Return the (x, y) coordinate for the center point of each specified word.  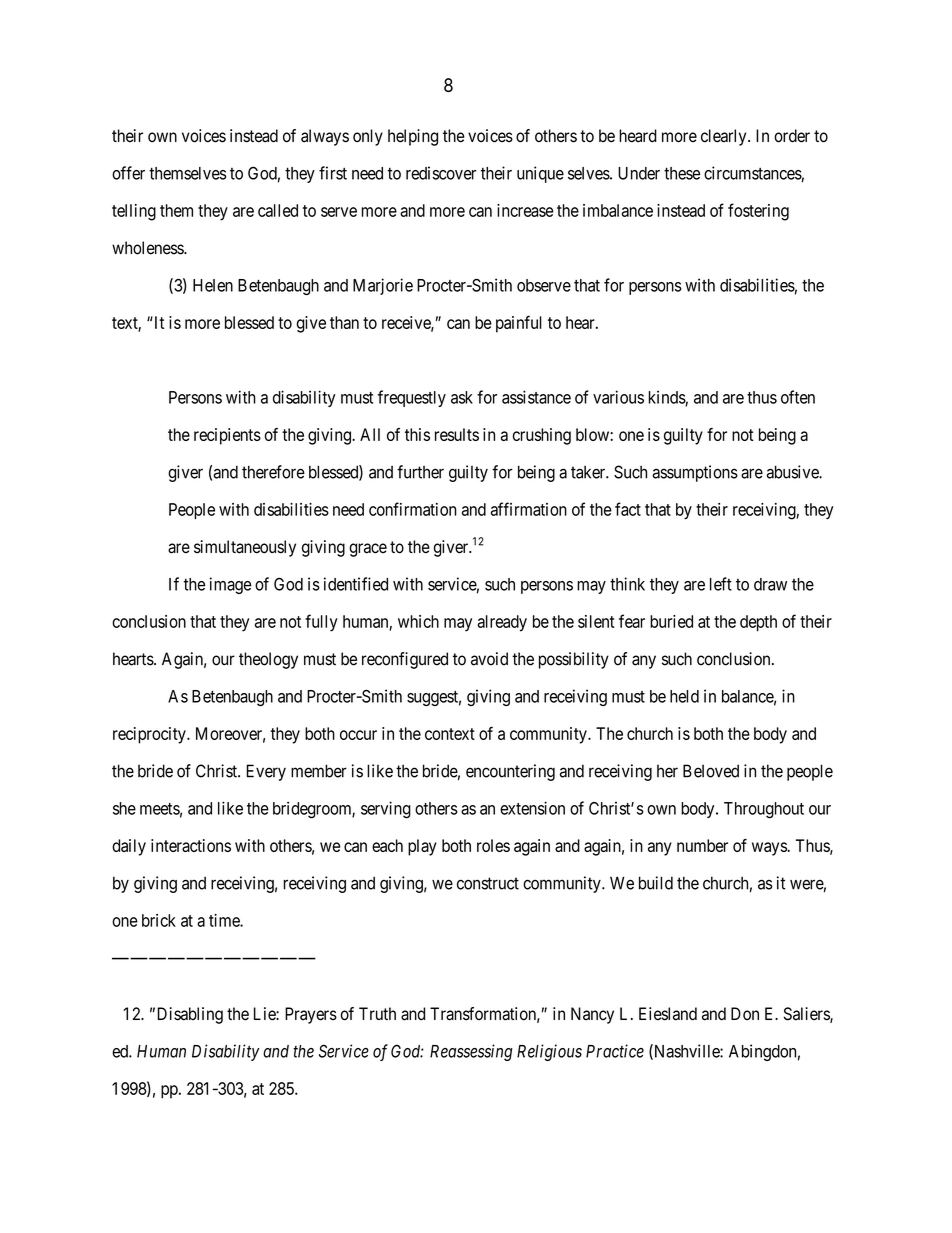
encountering (510, 772)
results (457, 434)
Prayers (311, 1015)
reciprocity (150, 735)
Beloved (711, 771)
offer (128, 173)
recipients (227, 436)
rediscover (441, 173)
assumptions (695, 473)
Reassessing (471, 1052)
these (682, 173)
